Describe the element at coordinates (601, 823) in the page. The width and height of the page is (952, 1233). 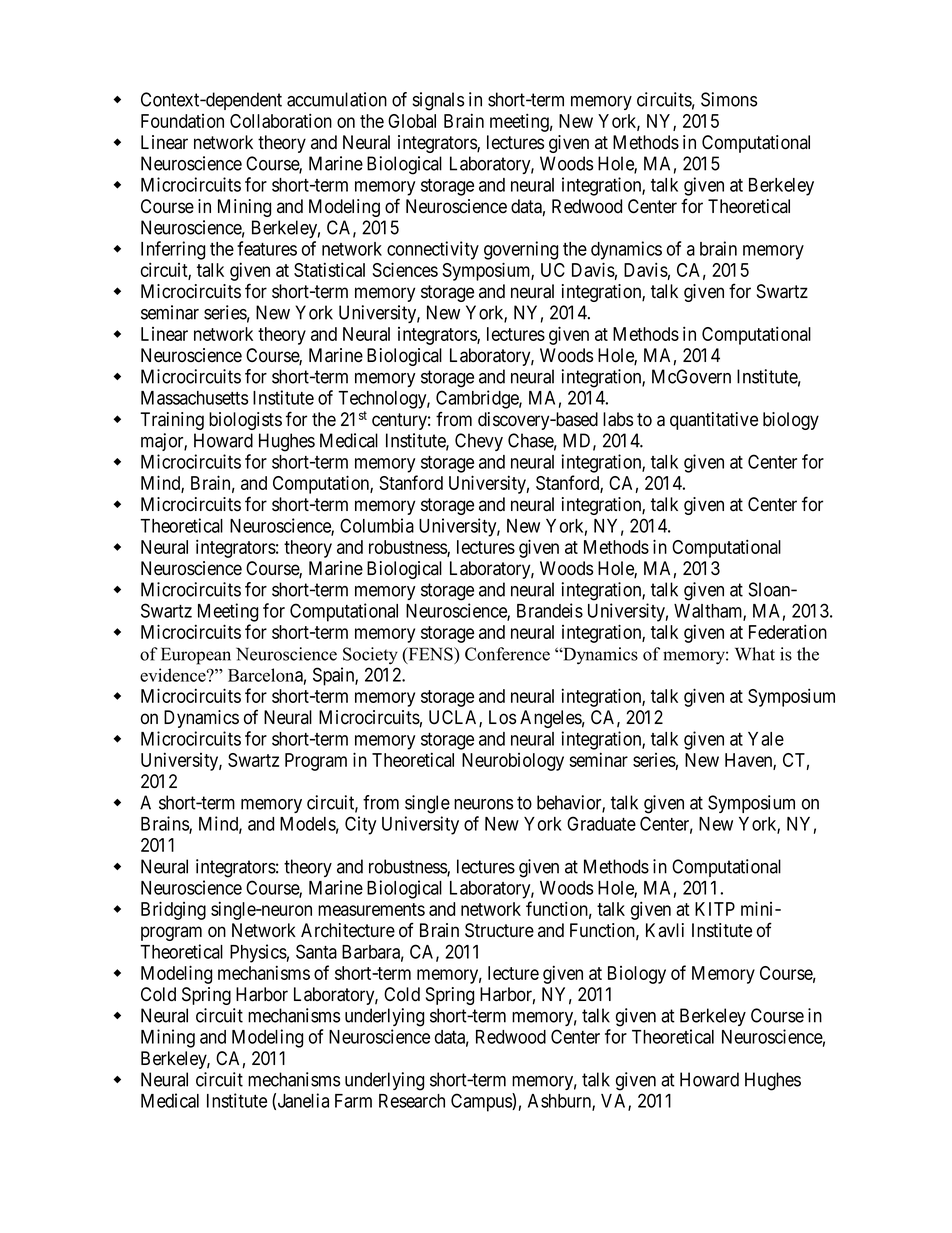
I see `Graduate` at that location.
